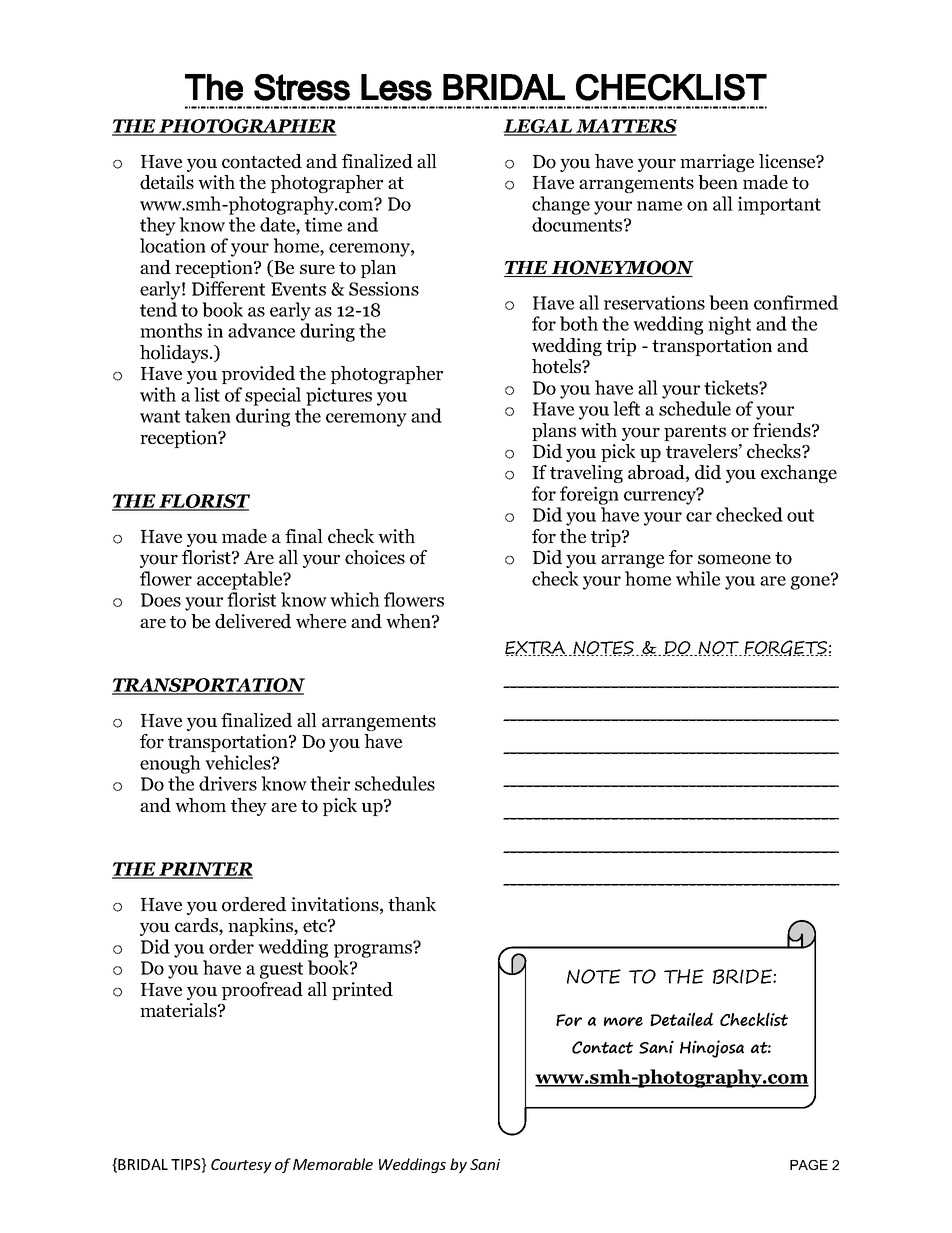 This document has height=1233, width=952. I want to click on traveling, so click(586, 474).
